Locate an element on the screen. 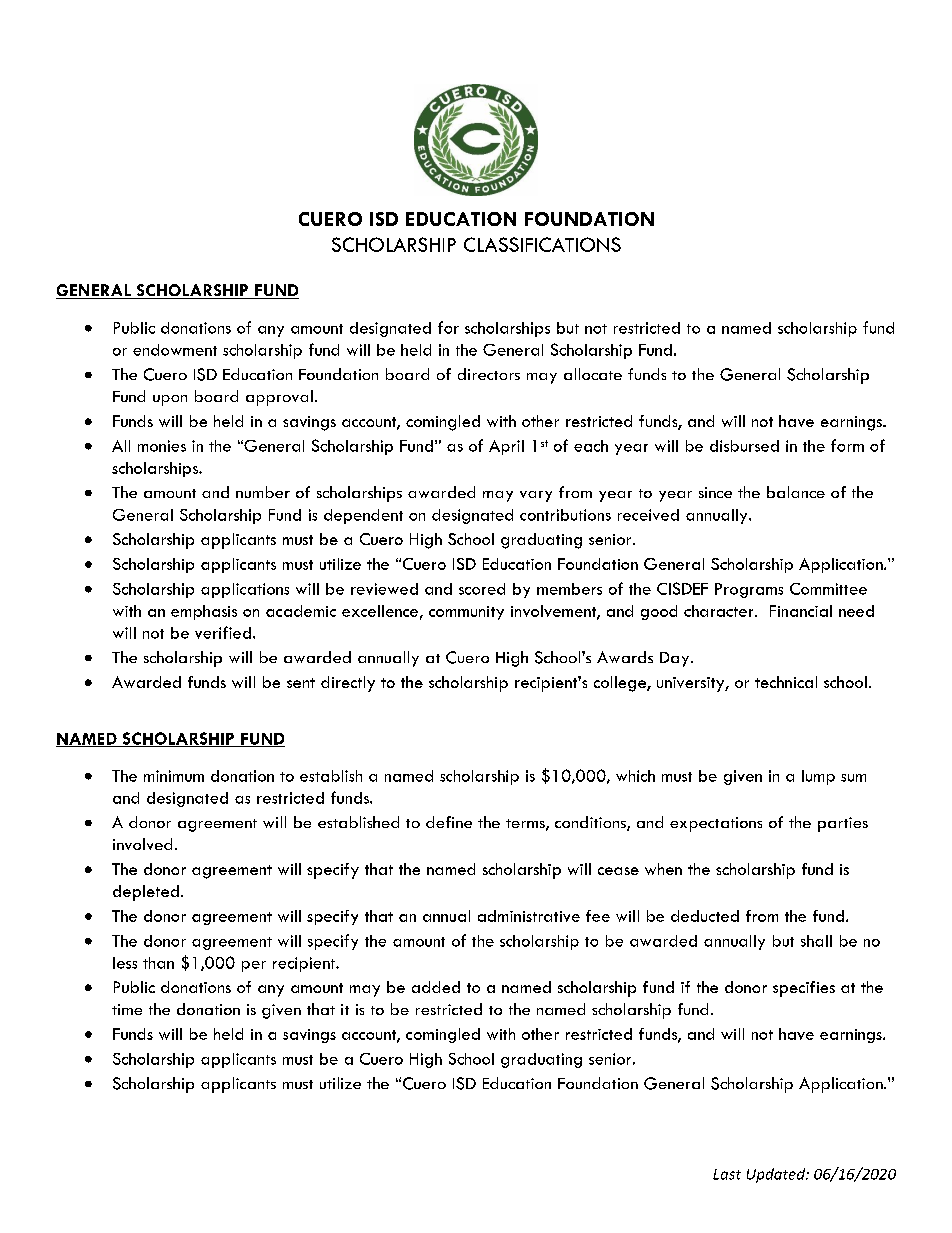  balance is located at coordinates (796, 492).
